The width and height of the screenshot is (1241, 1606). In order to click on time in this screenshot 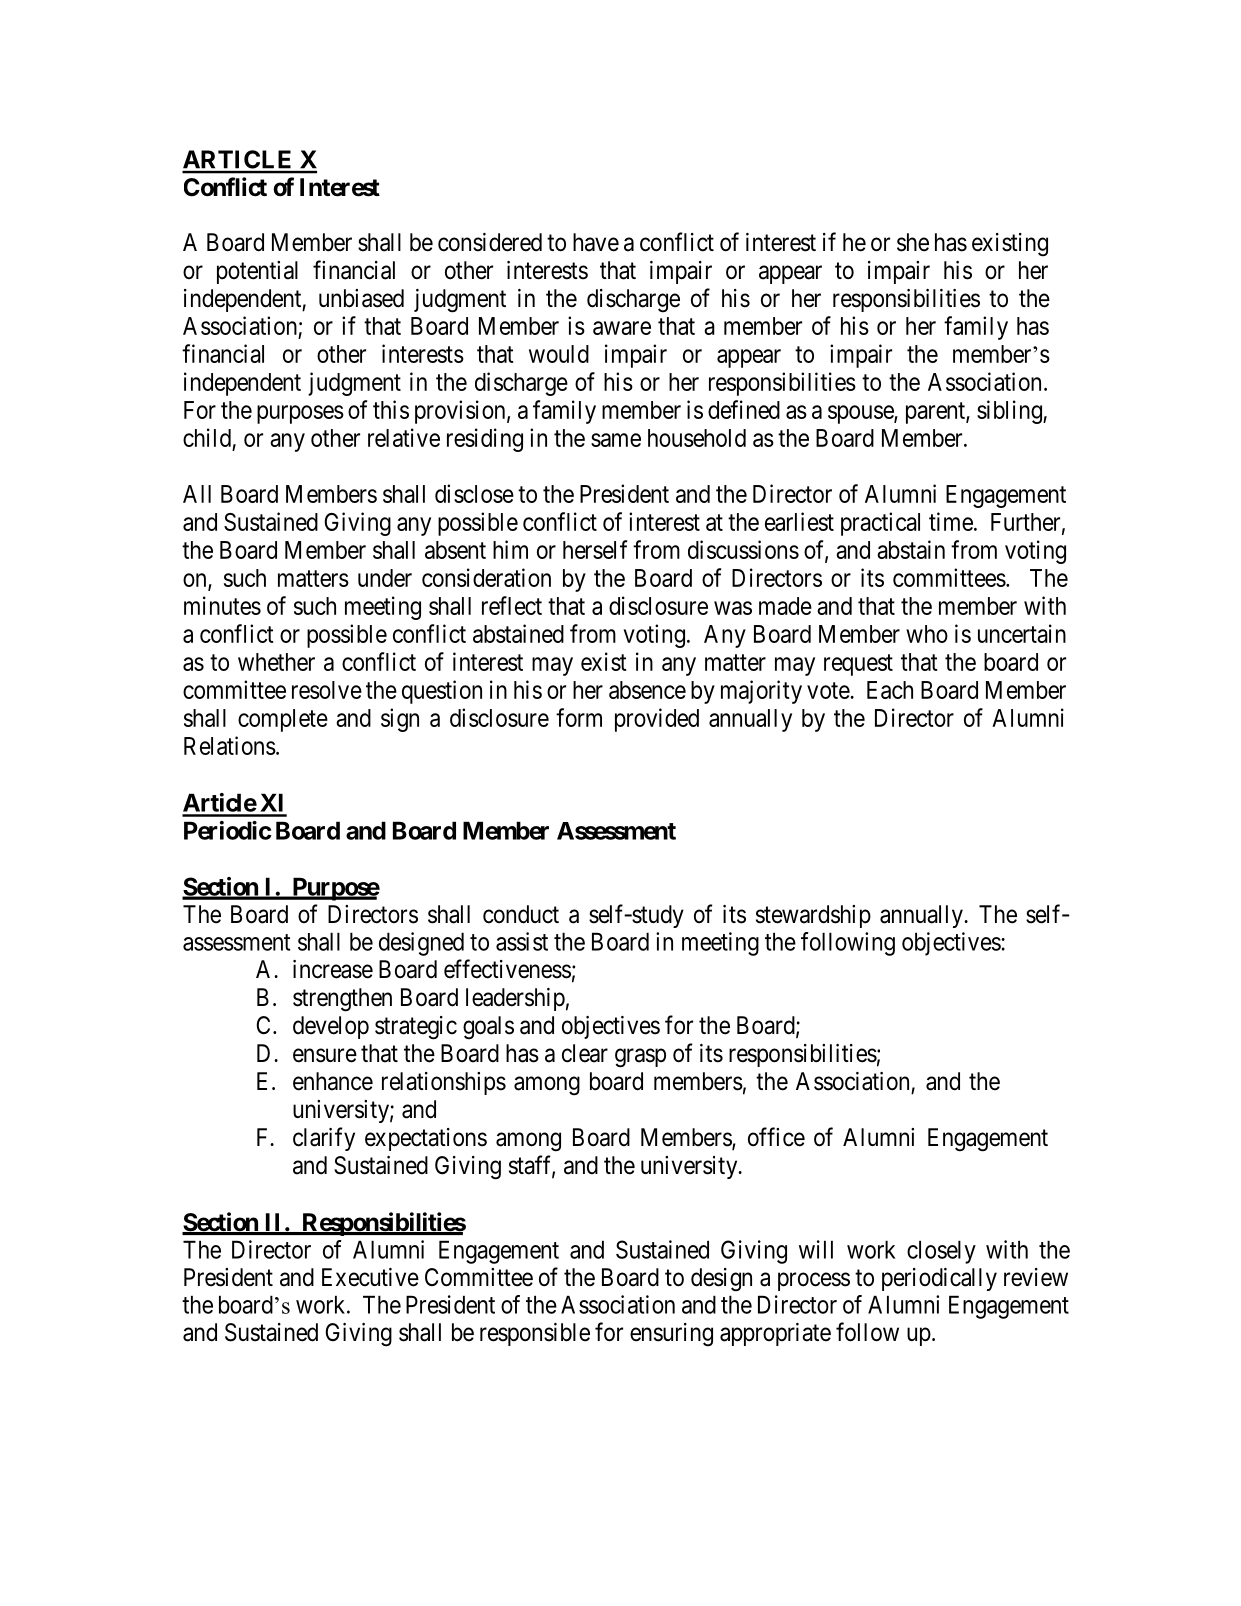, I will do `click(951, 521)`.
